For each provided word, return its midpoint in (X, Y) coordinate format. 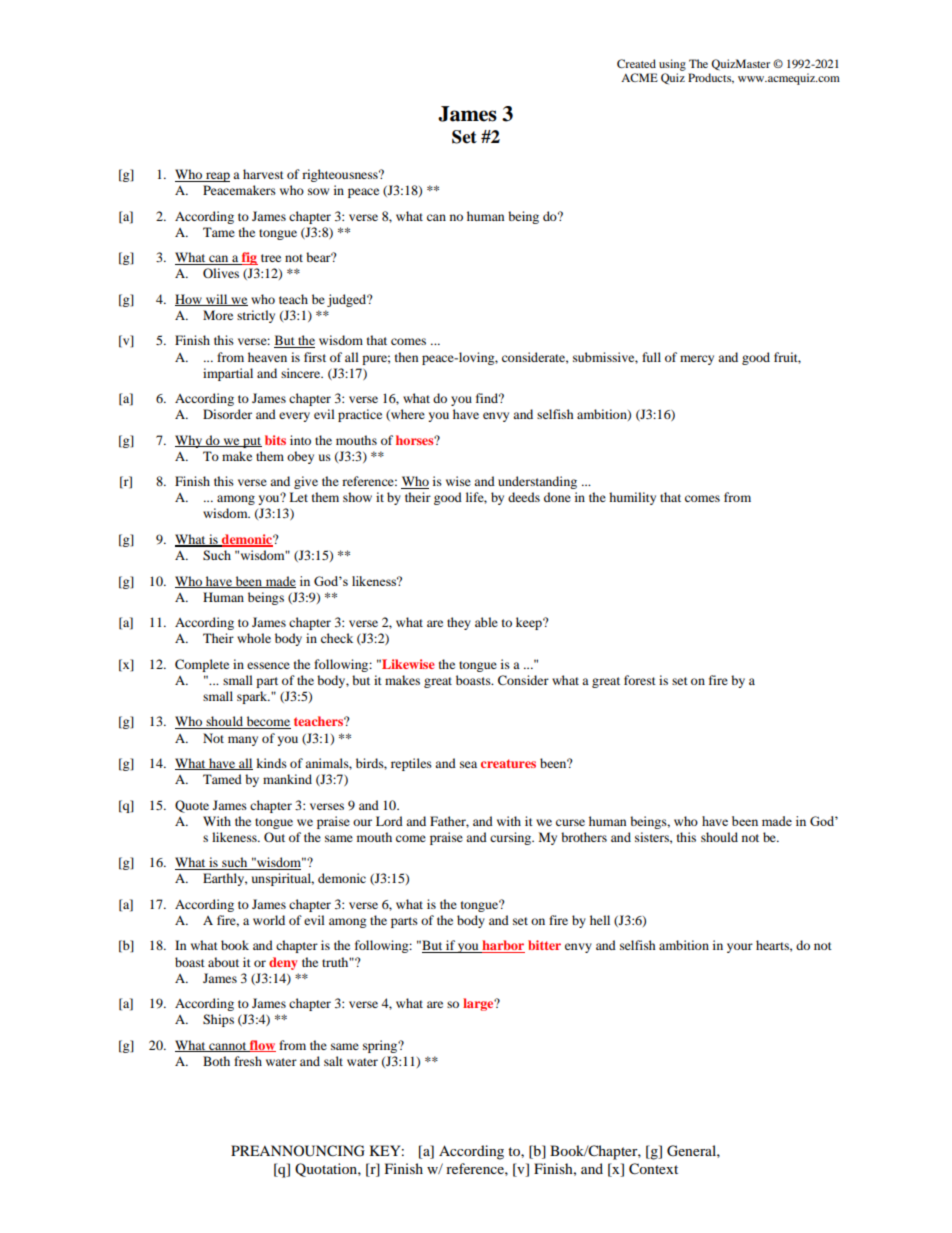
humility (632, 498)
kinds (271, 763)
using (672, 65)
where (407, 415)
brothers (584, 837)
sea (468, 764)
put (251, 442)
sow (318, 191)
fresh (248, 1061)
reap (217, 177)
